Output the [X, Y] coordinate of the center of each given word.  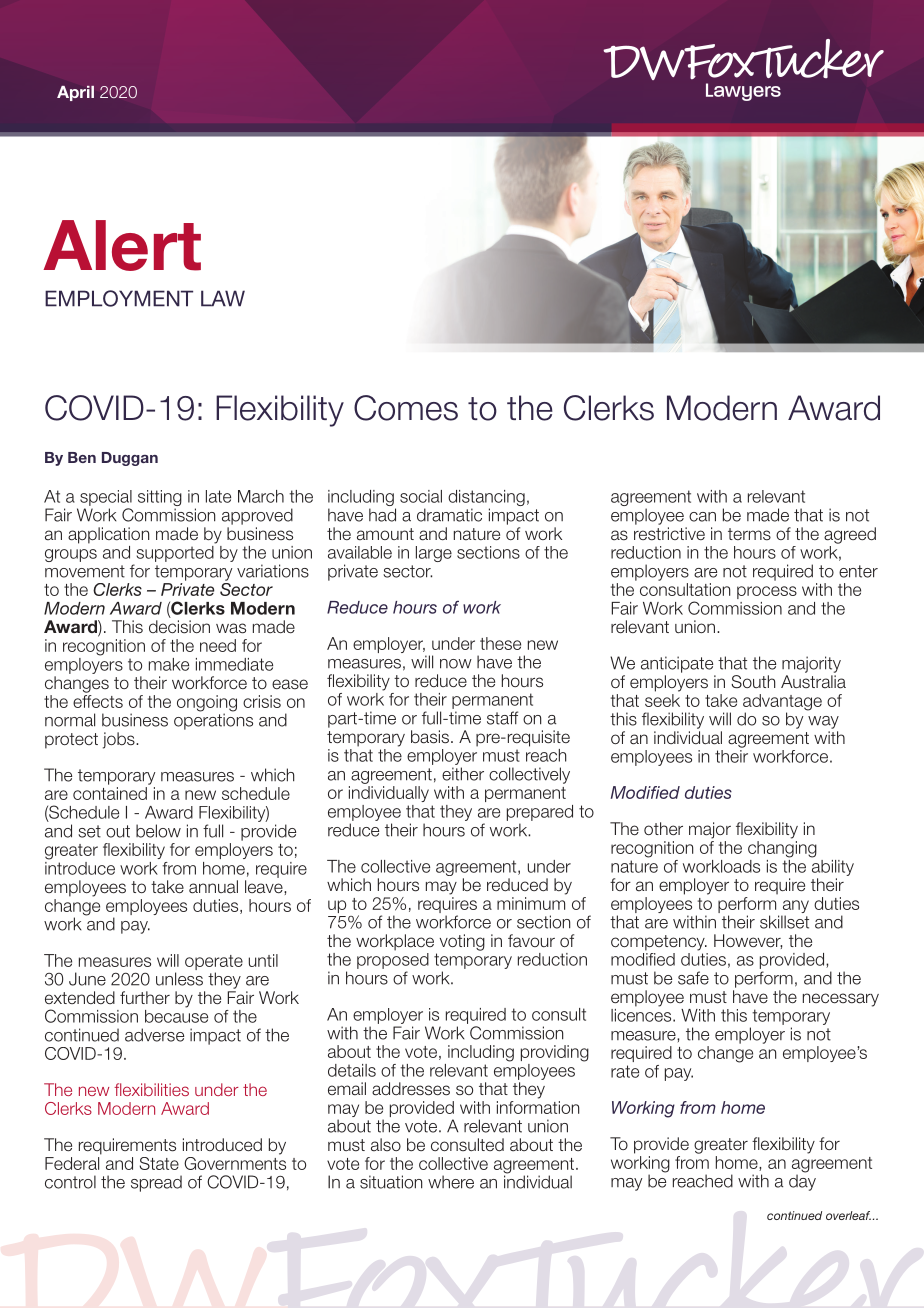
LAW [223, 298]
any [795, 908]
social [421, 496]
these [500, 643]
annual [213, 887]
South [753, 682]
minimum [531, 903]
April [75, 93]
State [159, 1163]
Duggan [130, 459]
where [451, 1182]
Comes [406, 408]
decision [179, 627]
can [702, 517]
